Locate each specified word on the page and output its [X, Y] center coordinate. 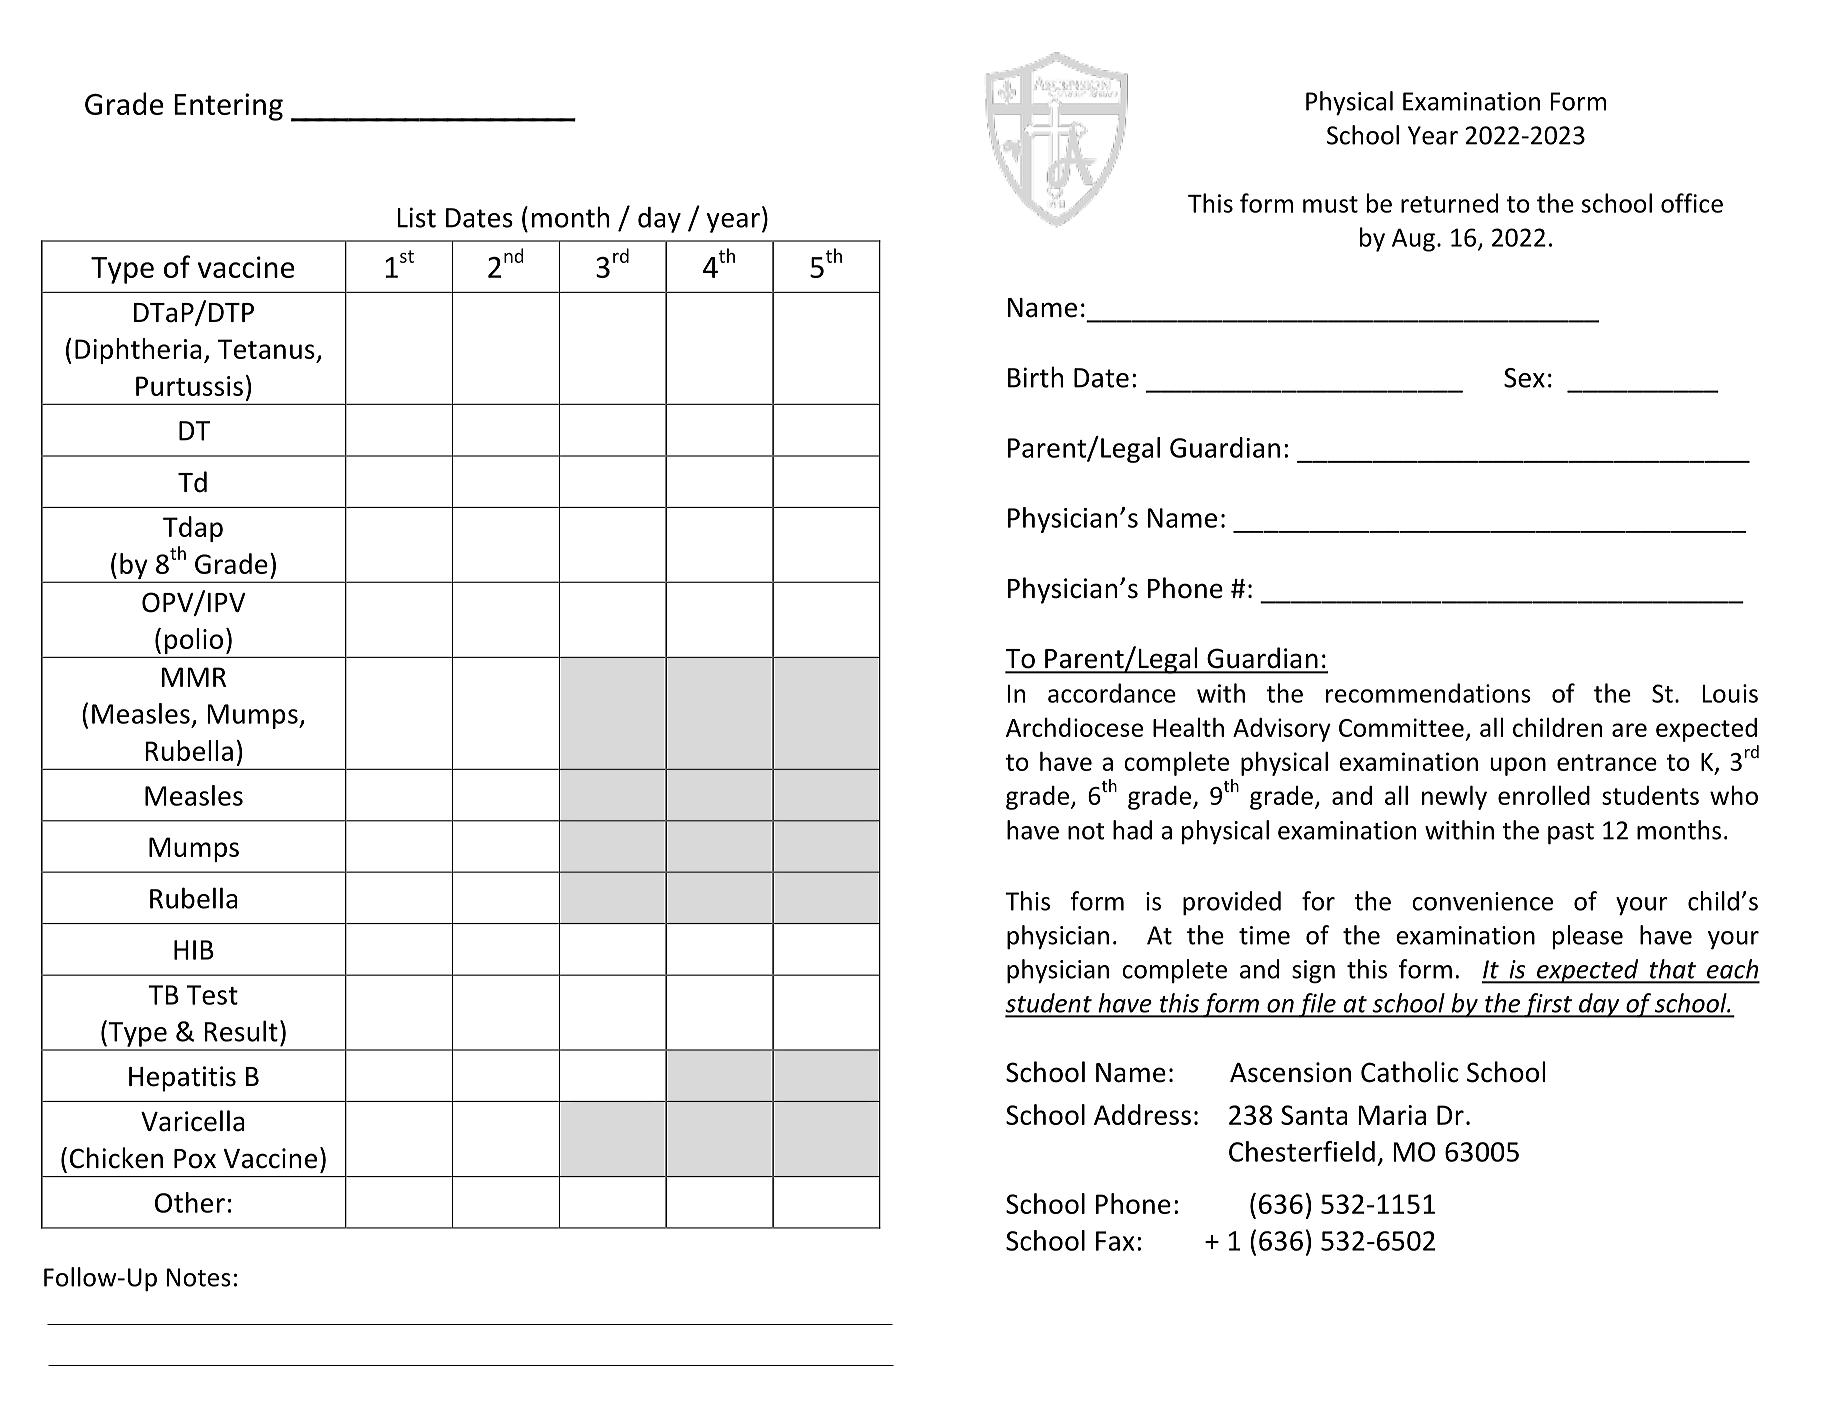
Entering [228, 107]
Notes [199, 1277]
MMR [194, 677]
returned [1449, 203]
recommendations [1428, 693]
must [1330, 204]
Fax [1115, 1241]
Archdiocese [1074, 727]
